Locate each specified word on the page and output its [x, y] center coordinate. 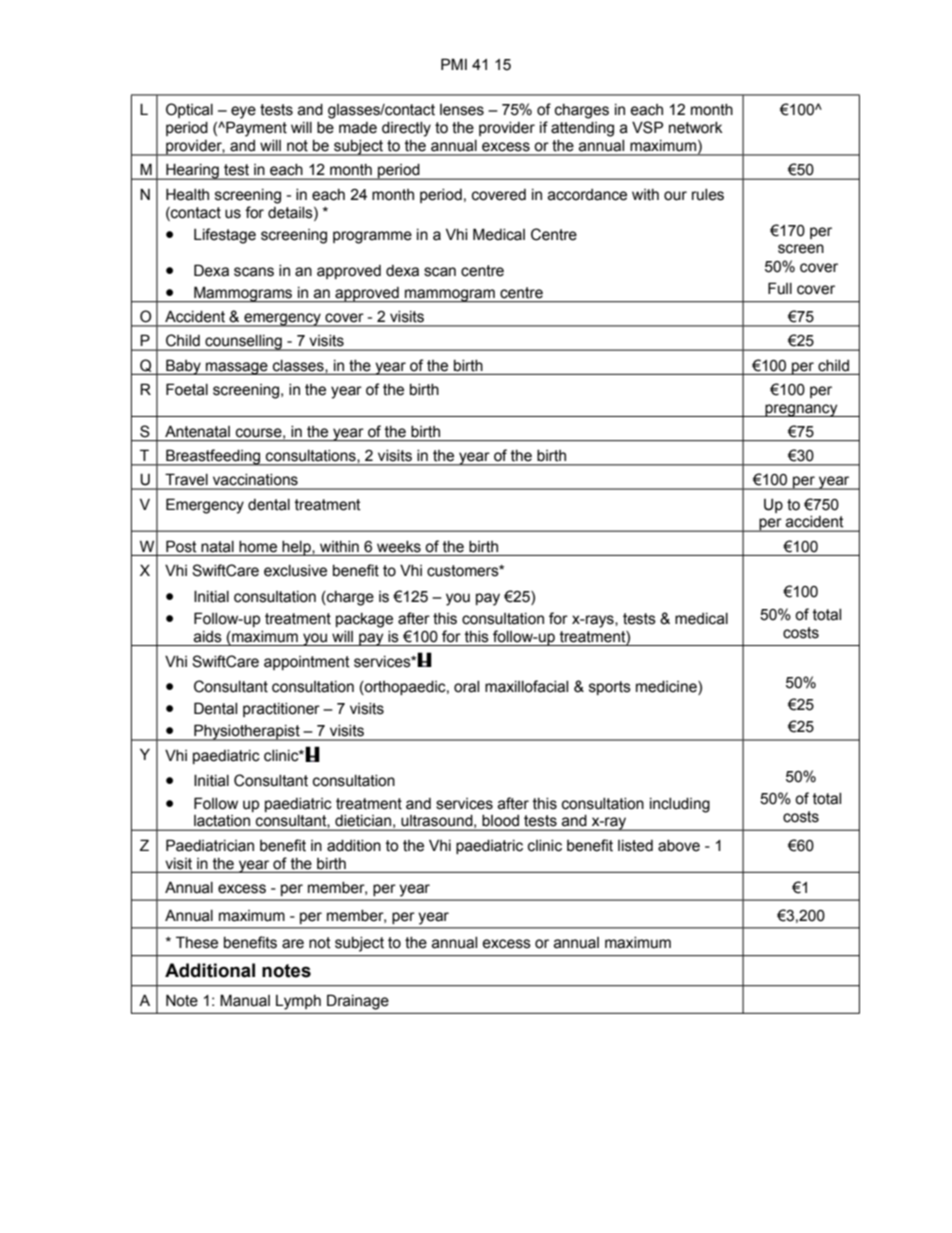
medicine [667, 687]
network [696, 128]
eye [243, 112]
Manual [245, 1000]
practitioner [281, 710]
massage [237, 368]
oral [466, 687]
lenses [462, 110]
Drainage [358, 1002]
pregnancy [801, 410]
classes [299, 365]
